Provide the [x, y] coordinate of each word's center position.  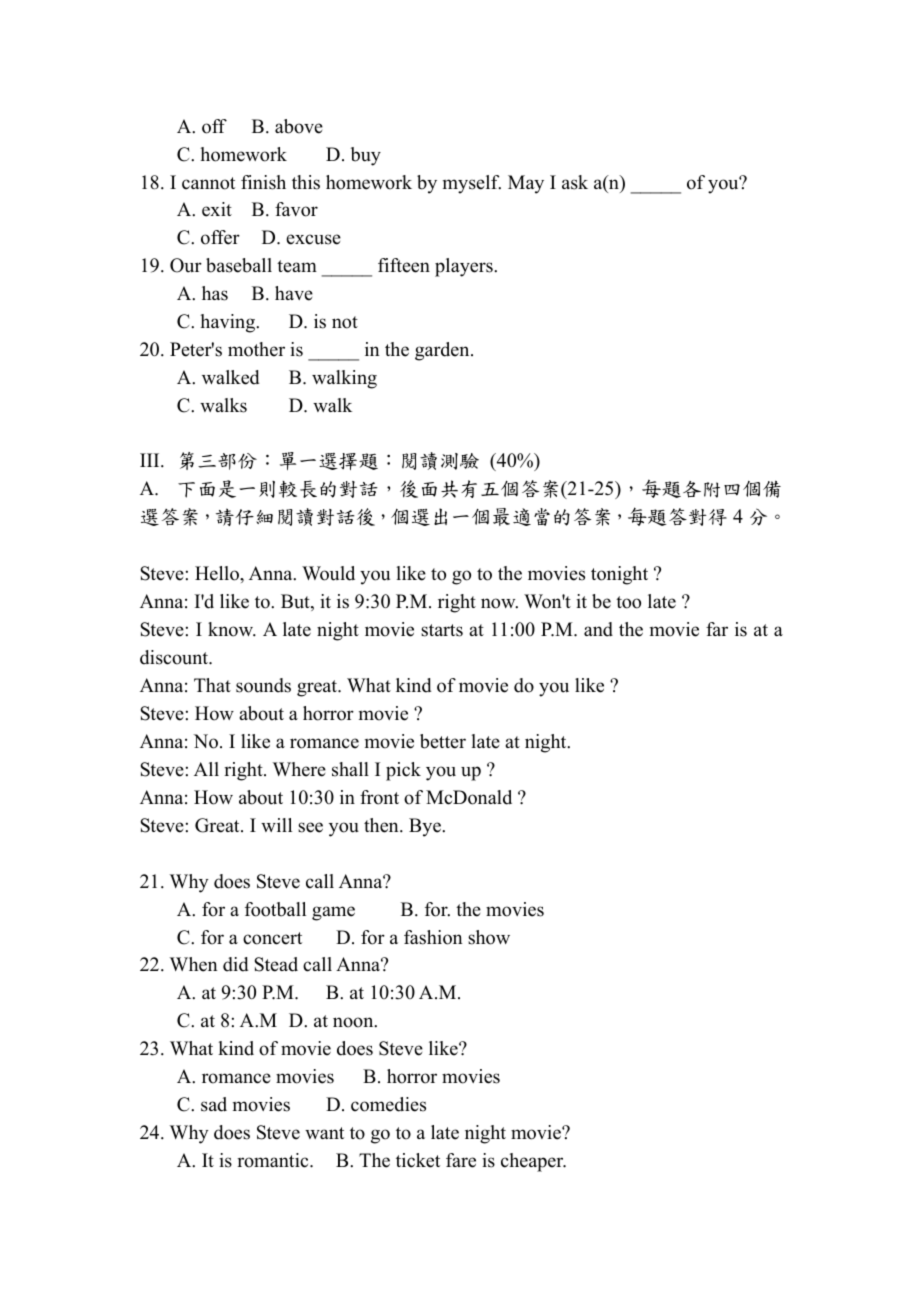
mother [256, 349]
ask [575, 182]
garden [443, 351]
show [489, 937]
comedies [388, 1104]
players [465, 267]
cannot [208, 183]
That [212, 685]
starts [442, 630]
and [598, 629]
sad [214, 1104]
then [382, 825]
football [275, 909]
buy [366, 156]
